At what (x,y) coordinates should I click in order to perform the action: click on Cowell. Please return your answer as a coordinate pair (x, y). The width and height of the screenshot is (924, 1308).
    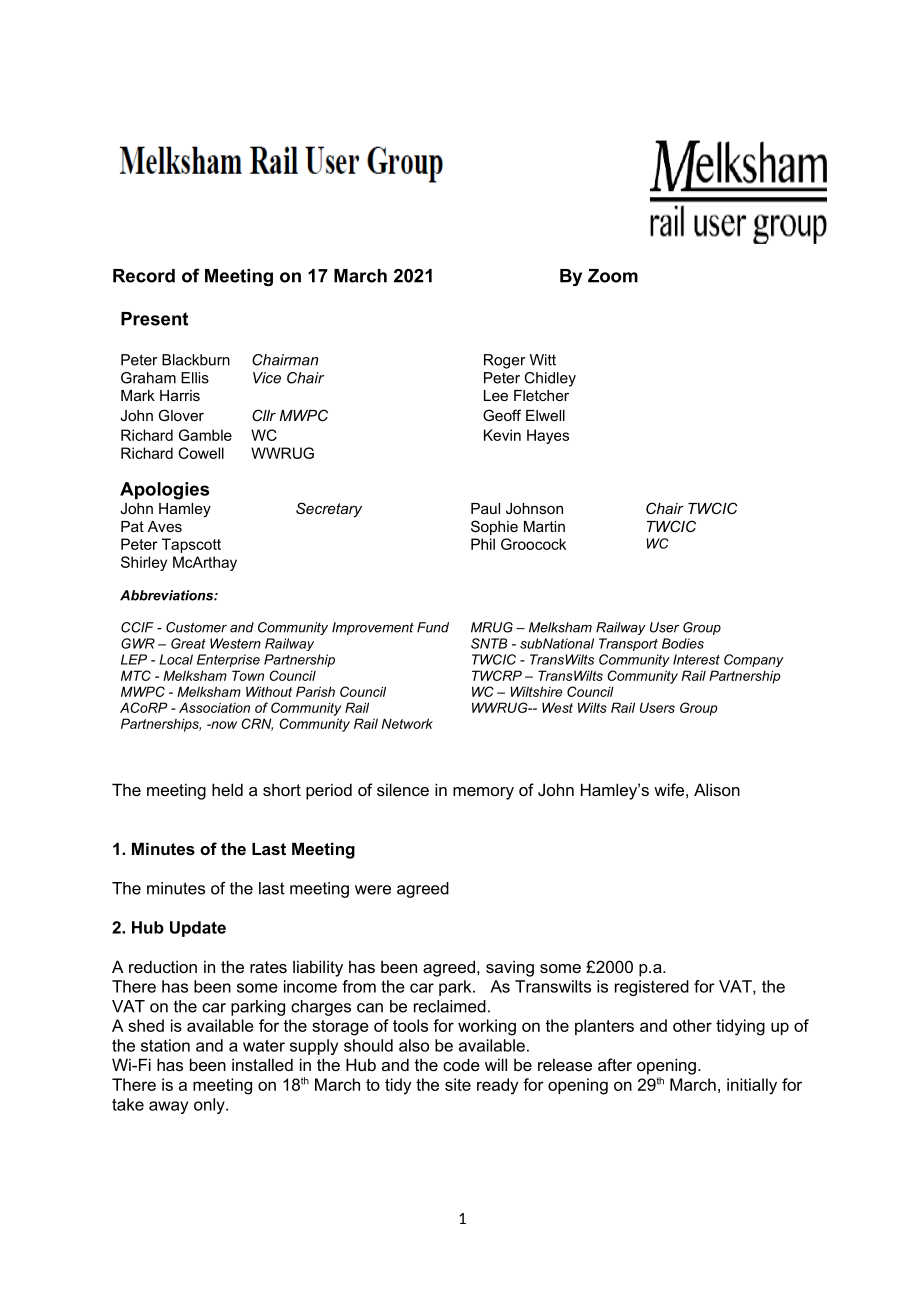
    Looking at the image, I should click on (201, 453).
